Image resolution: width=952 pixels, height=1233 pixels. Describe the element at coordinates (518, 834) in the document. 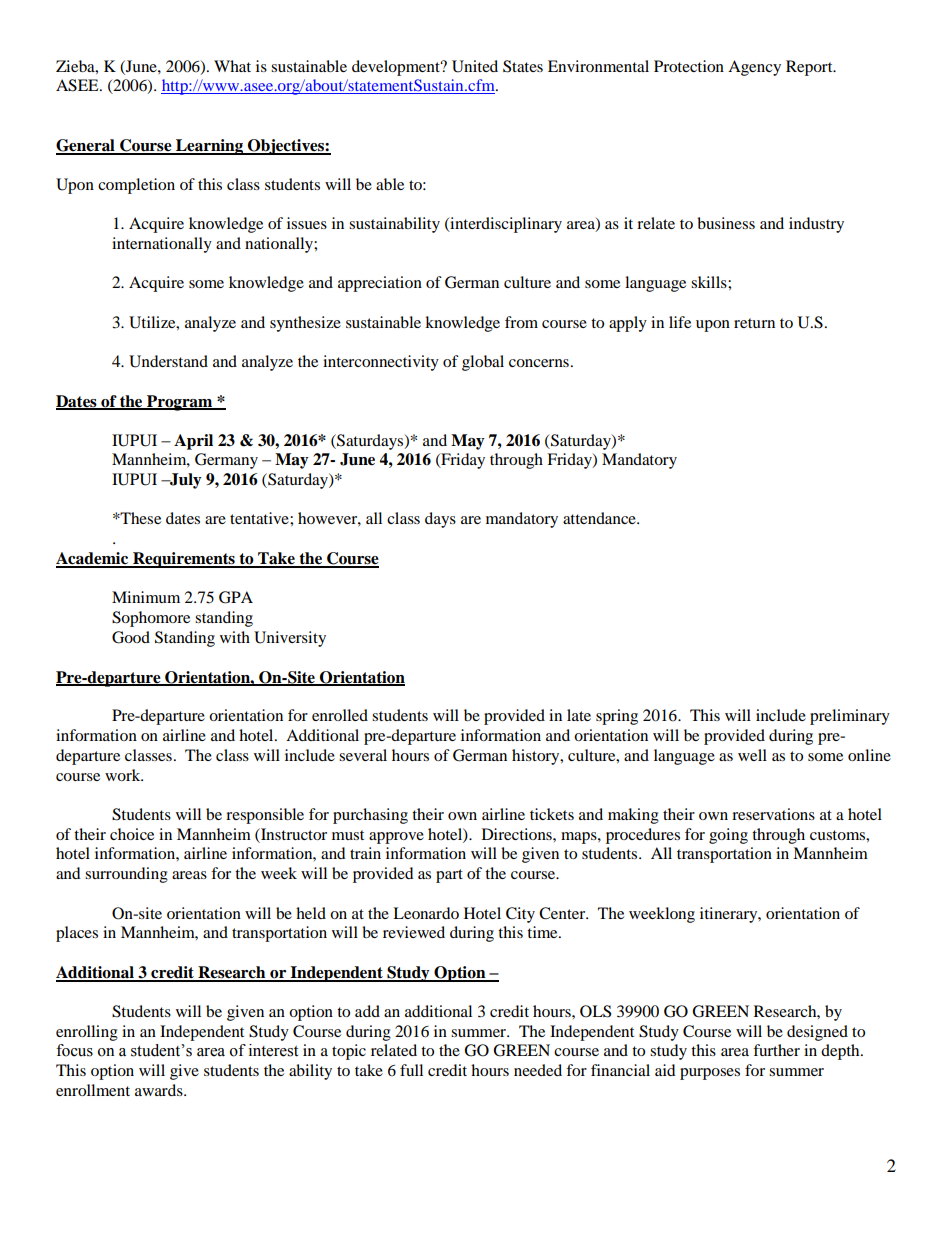

I see `Directions` at that location.
